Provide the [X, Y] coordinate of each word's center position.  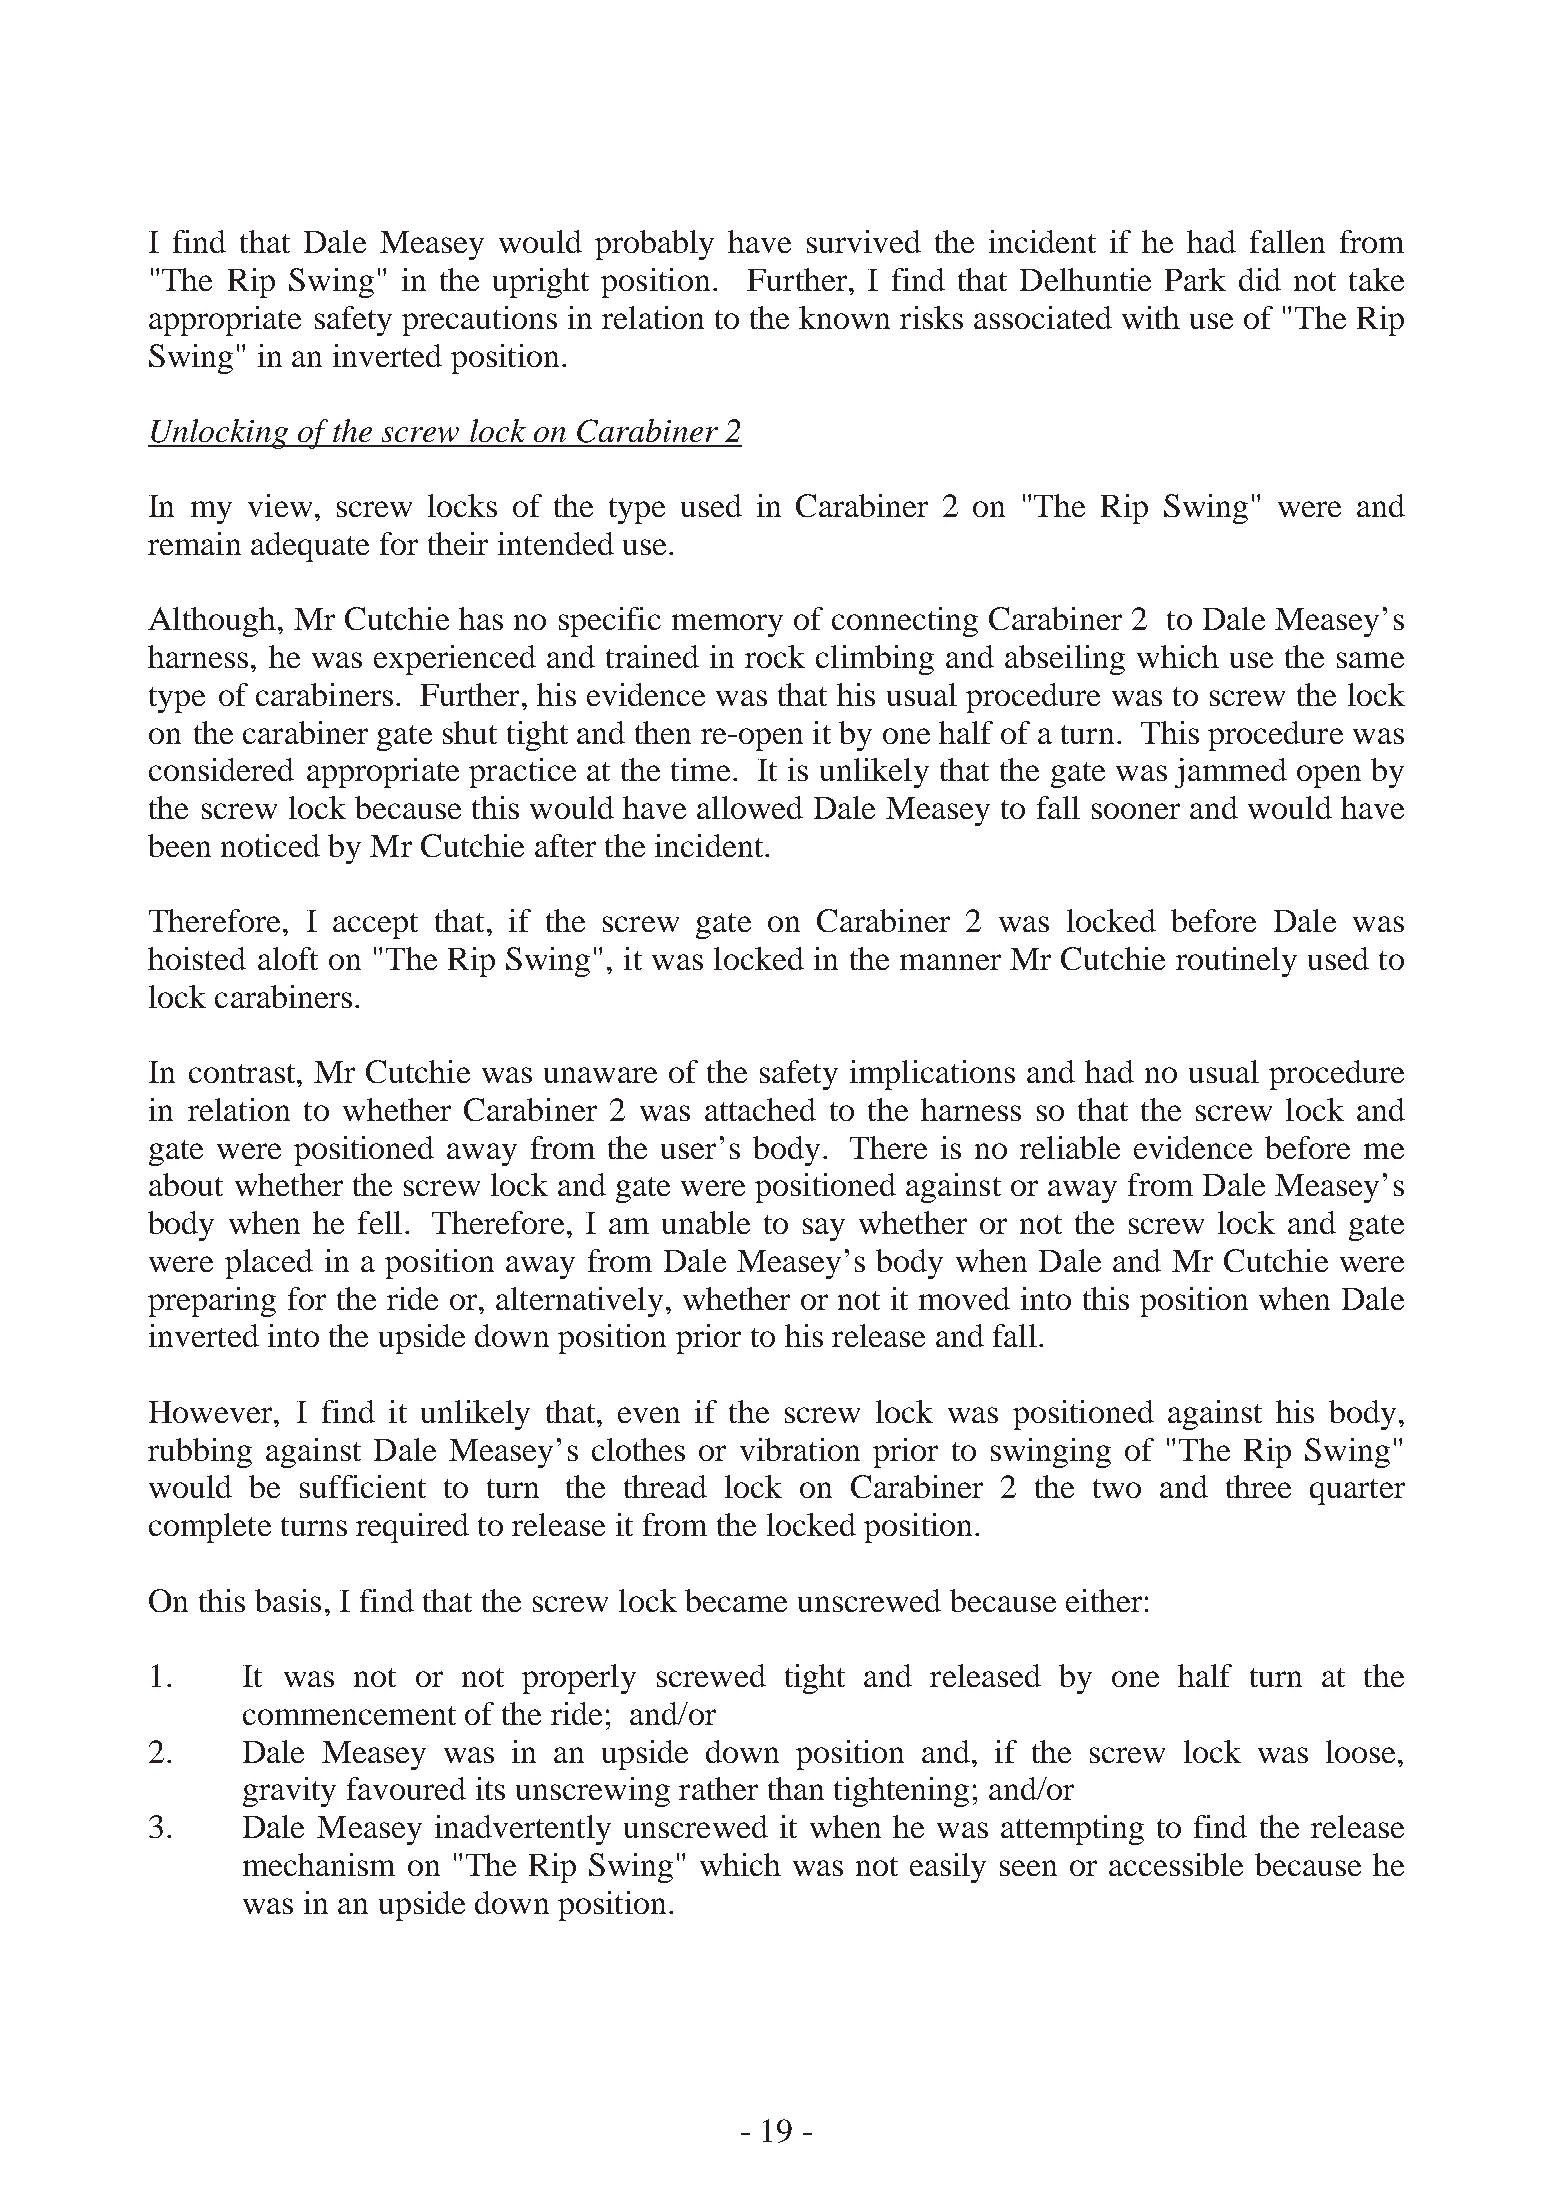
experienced [455, 660]
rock [775, 656]
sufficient [363, 1486]
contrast [243, 1073]
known [844, 317]
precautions [479, 321]
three [1258, 1486]
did [1260, 279]
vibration [800, 1449]
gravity [289, 1792]
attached [760, 1109]
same [1370, 660]
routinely [1236, 962]
